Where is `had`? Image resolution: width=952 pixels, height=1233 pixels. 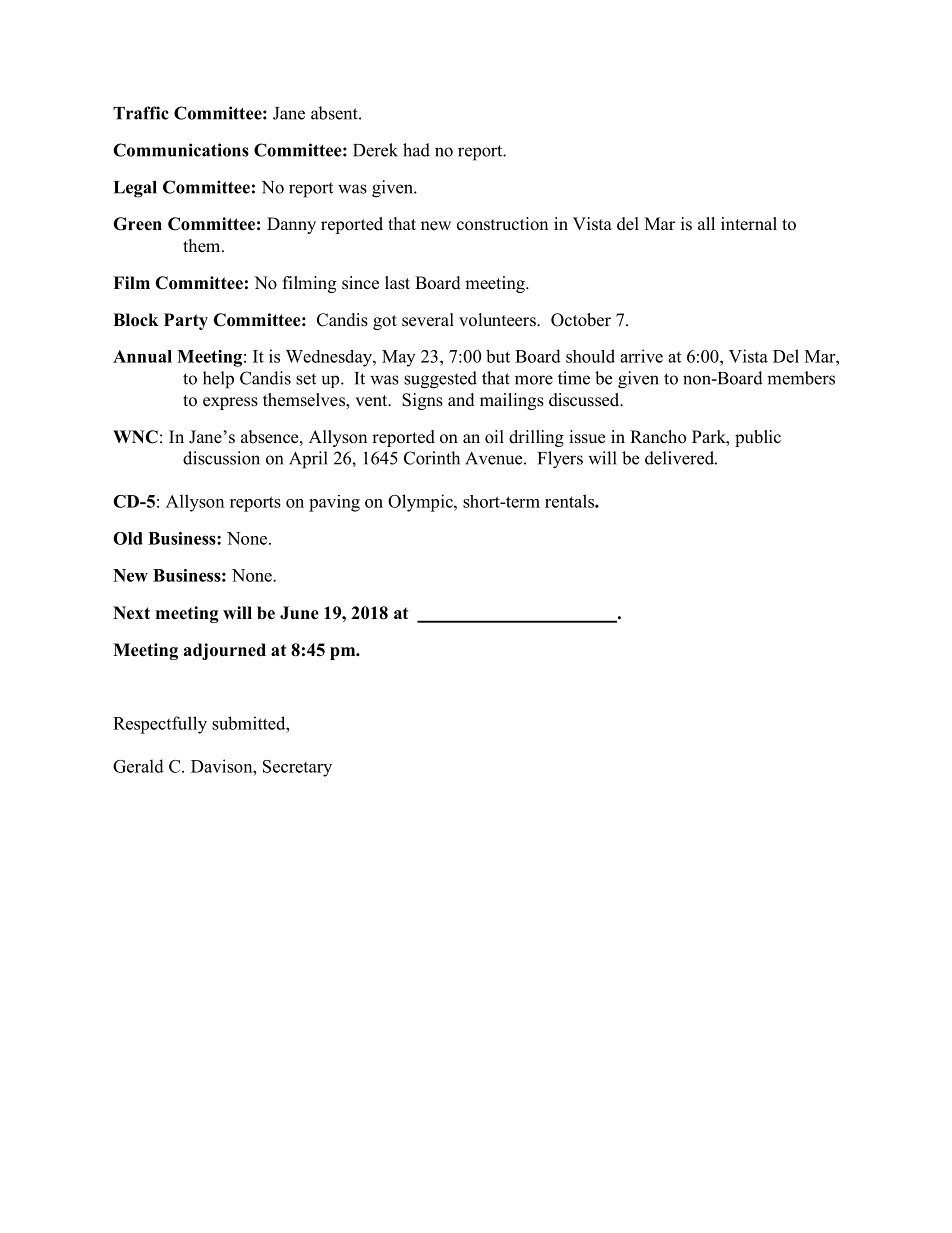
had is located at coordinates (416, 150).
